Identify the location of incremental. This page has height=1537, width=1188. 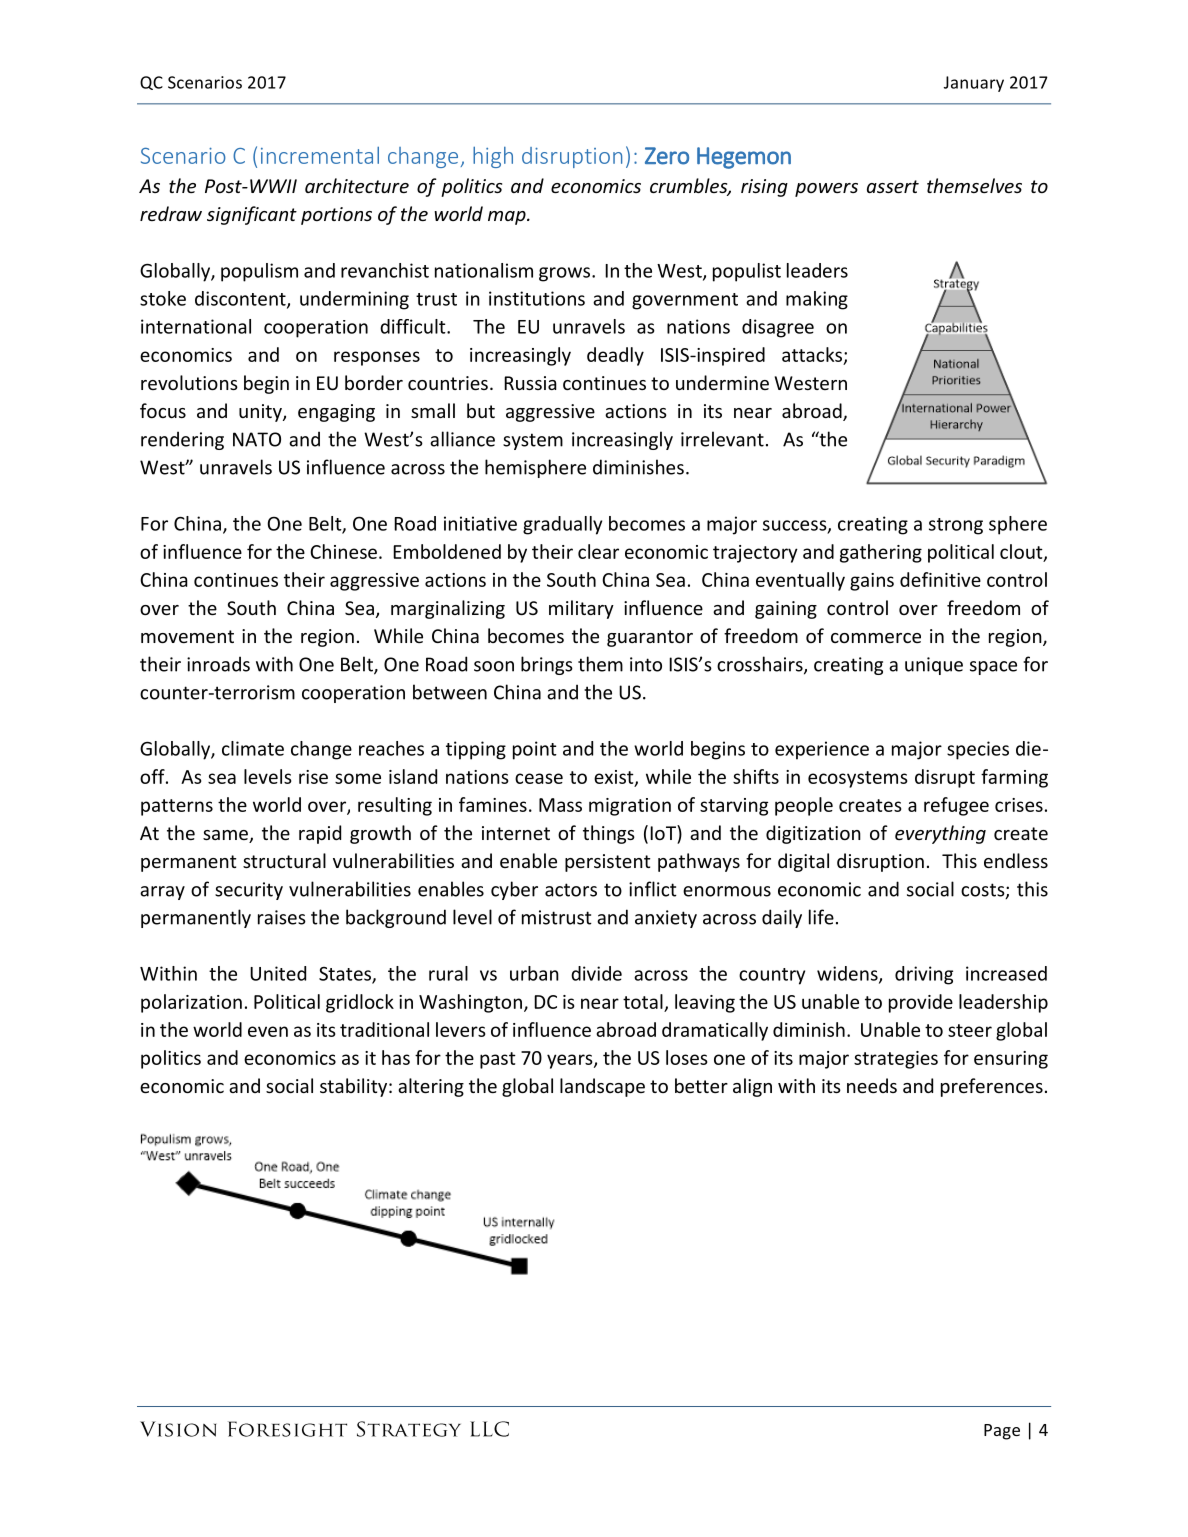
(320, 155).
